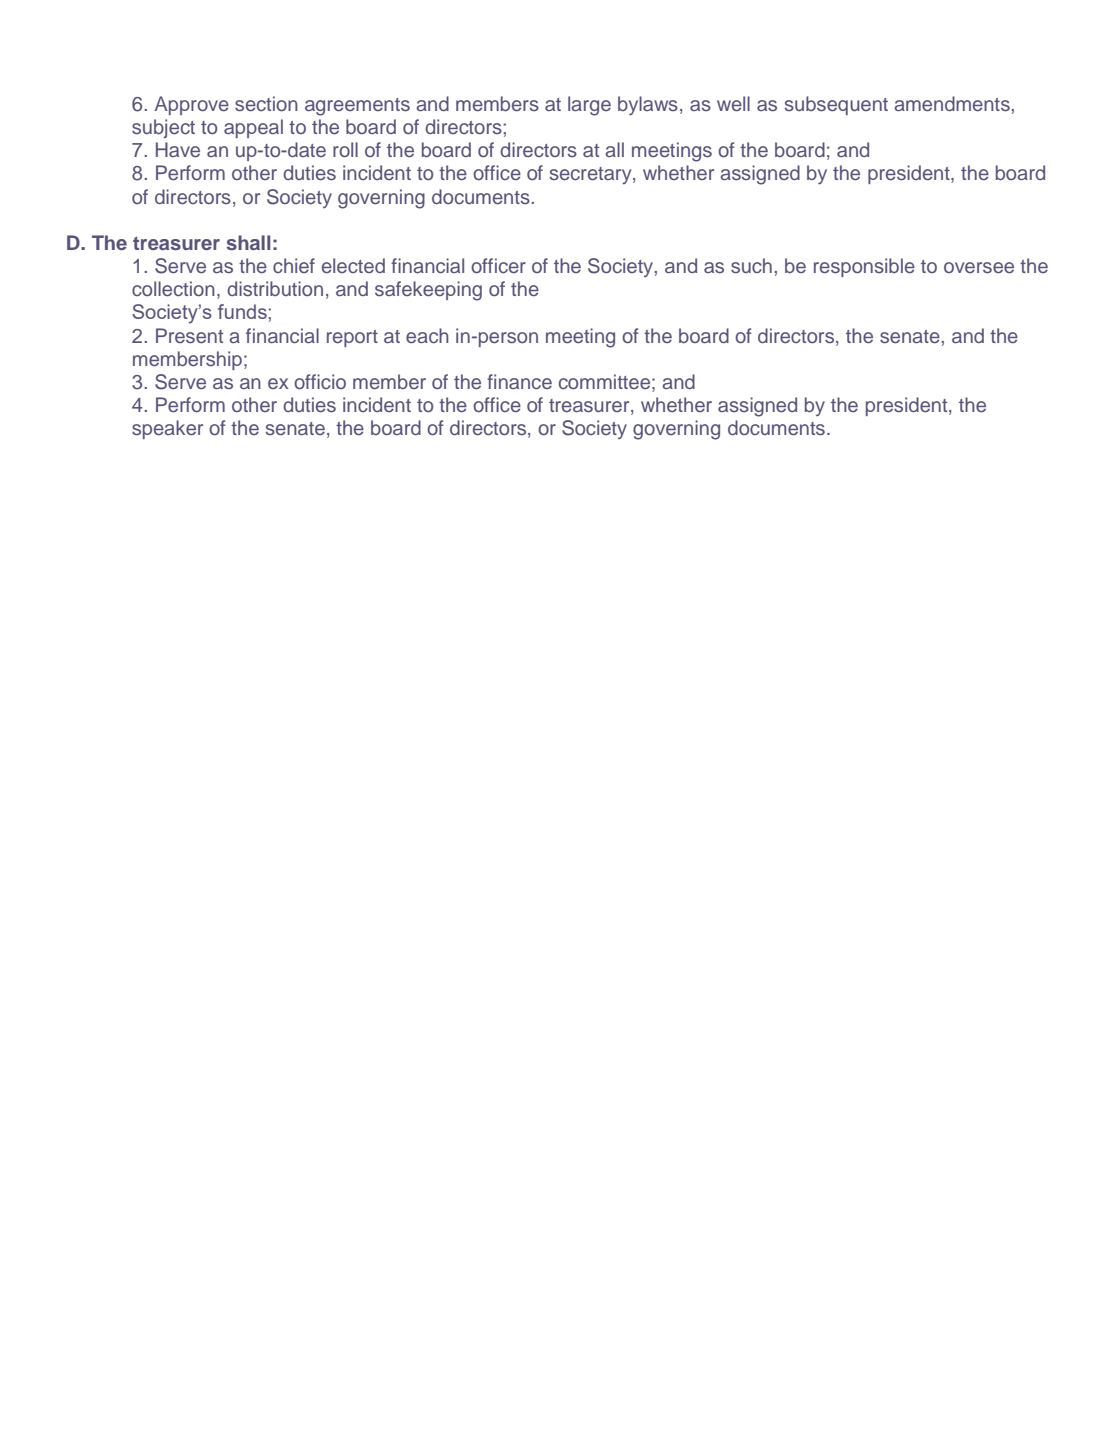  I want to click on each, so click(427, 335).
